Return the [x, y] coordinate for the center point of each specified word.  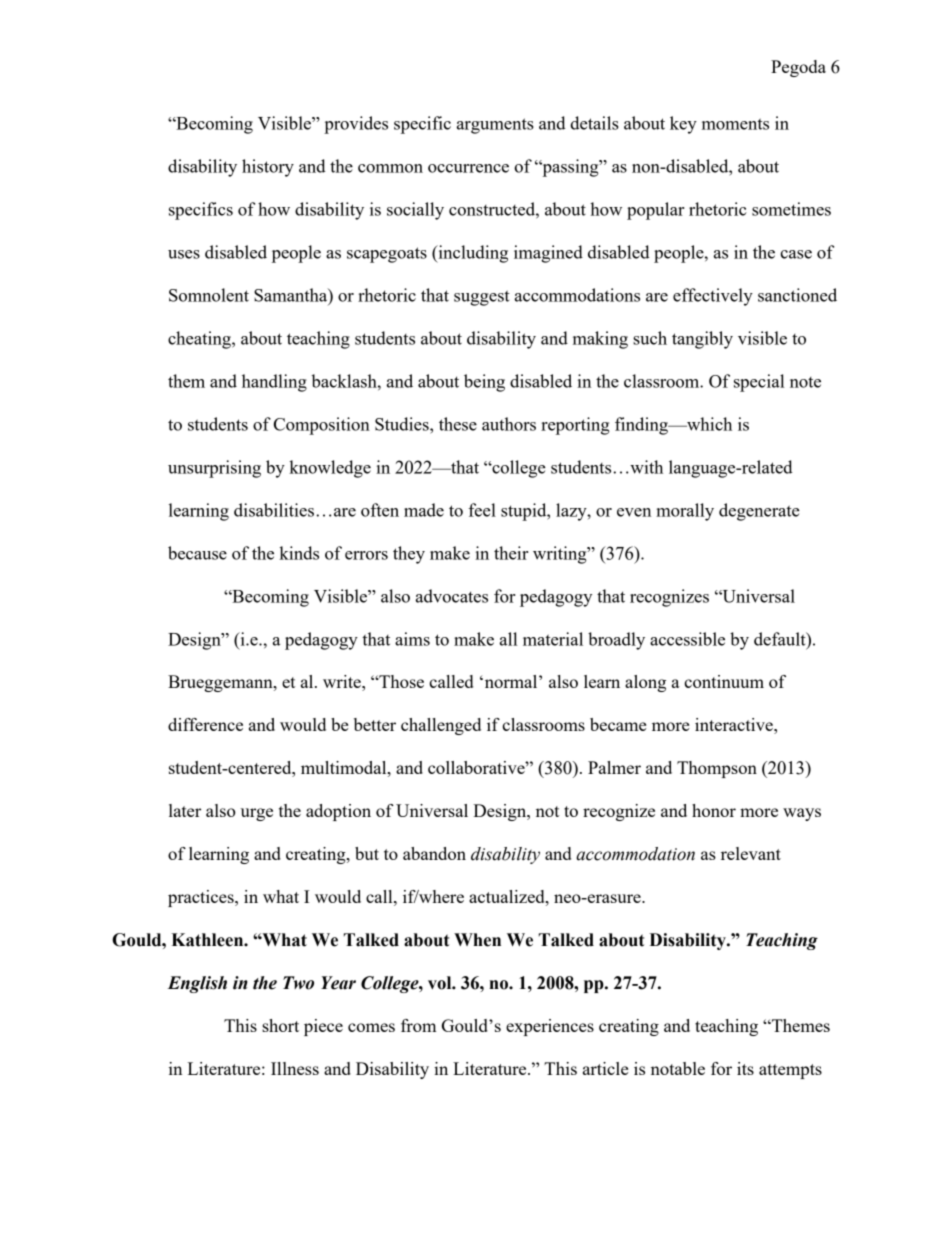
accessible [687, 639]
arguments [495, 126]
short [280, 1025]
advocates [452, 596]
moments [735, 124]
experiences [550, 1027]
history [268, 168]
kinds [299, 553]
